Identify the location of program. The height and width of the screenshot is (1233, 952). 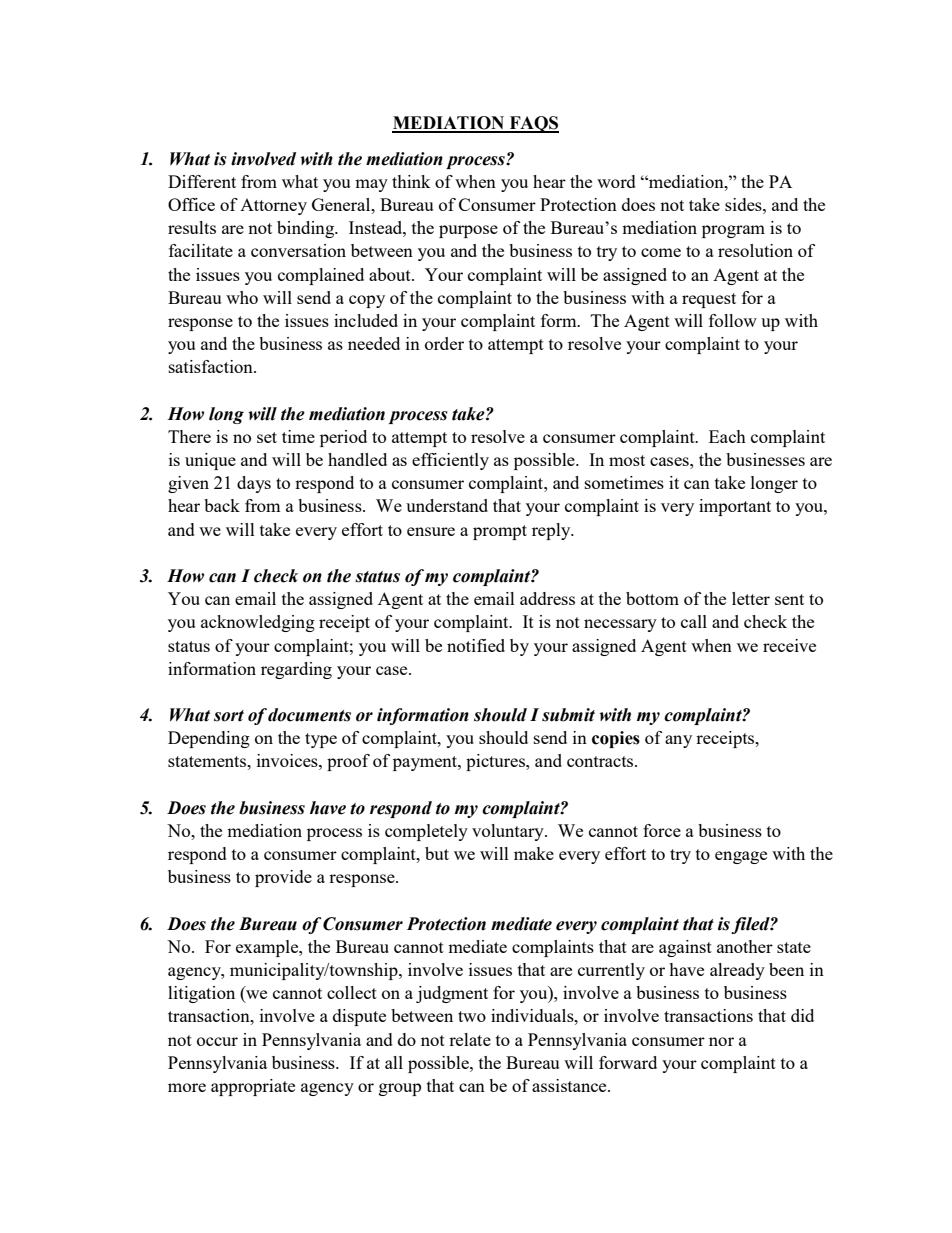
(733, 231).
